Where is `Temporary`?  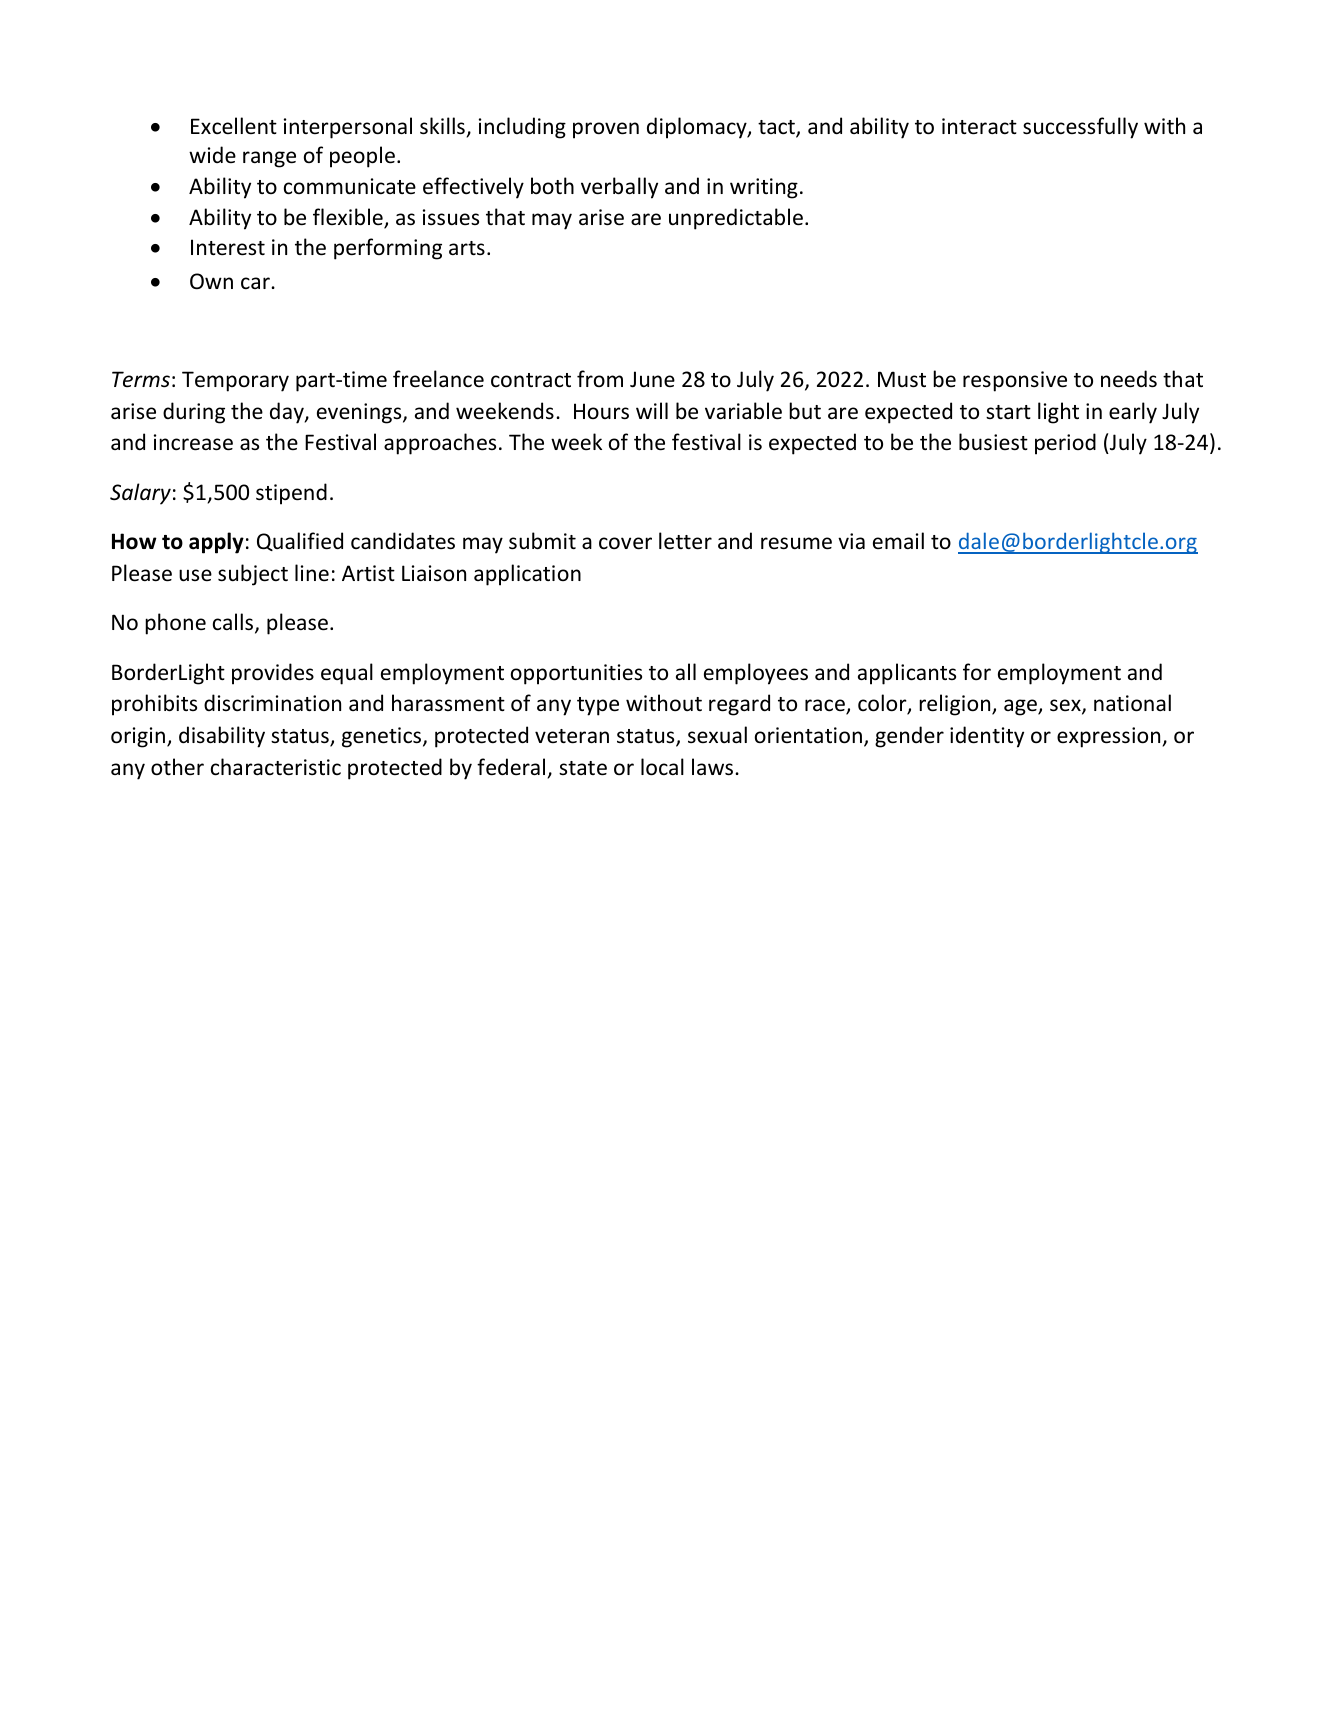
Temporary is located at coordinates (235, 381).
